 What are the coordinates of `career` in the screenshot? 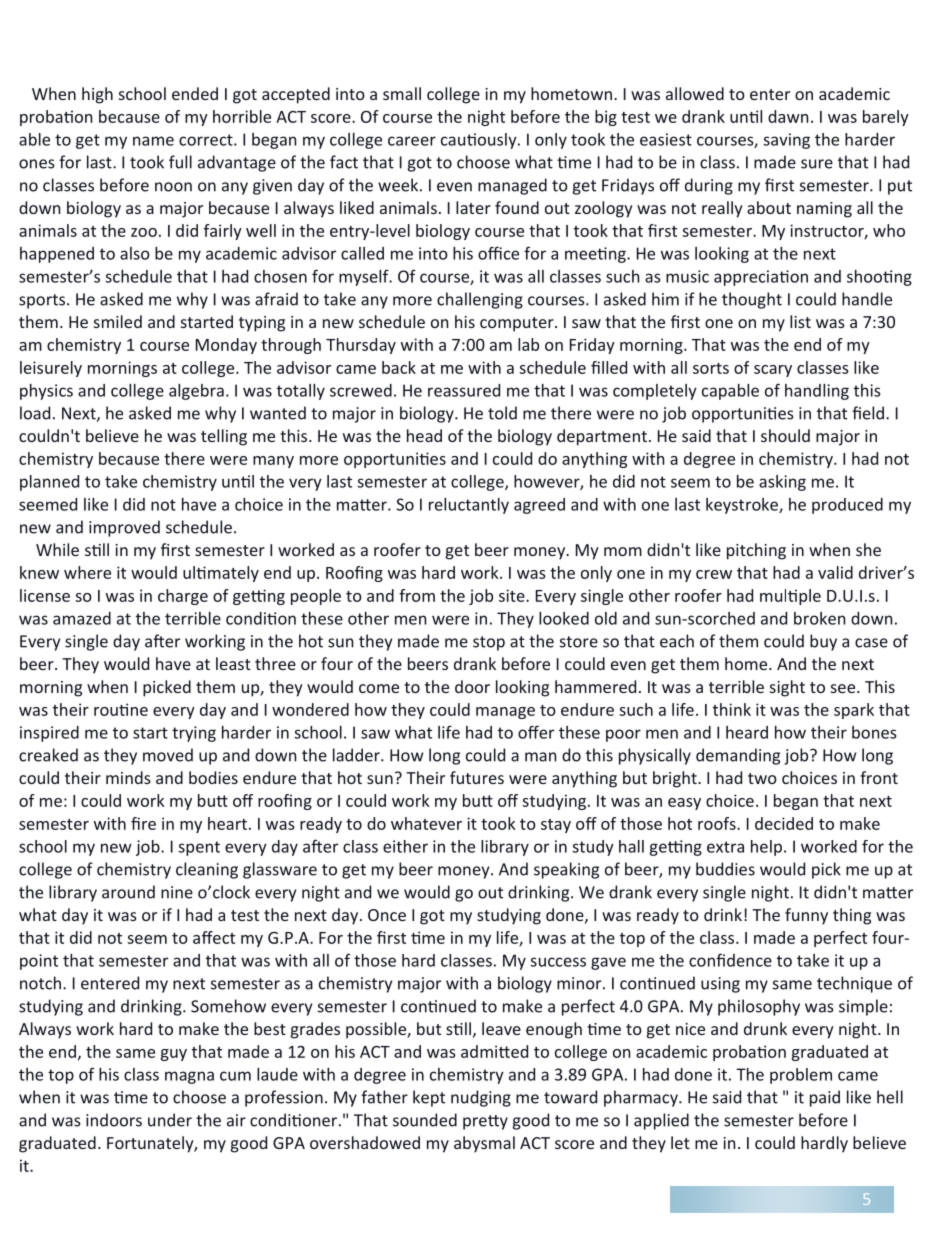 It's located at (412, 141).
